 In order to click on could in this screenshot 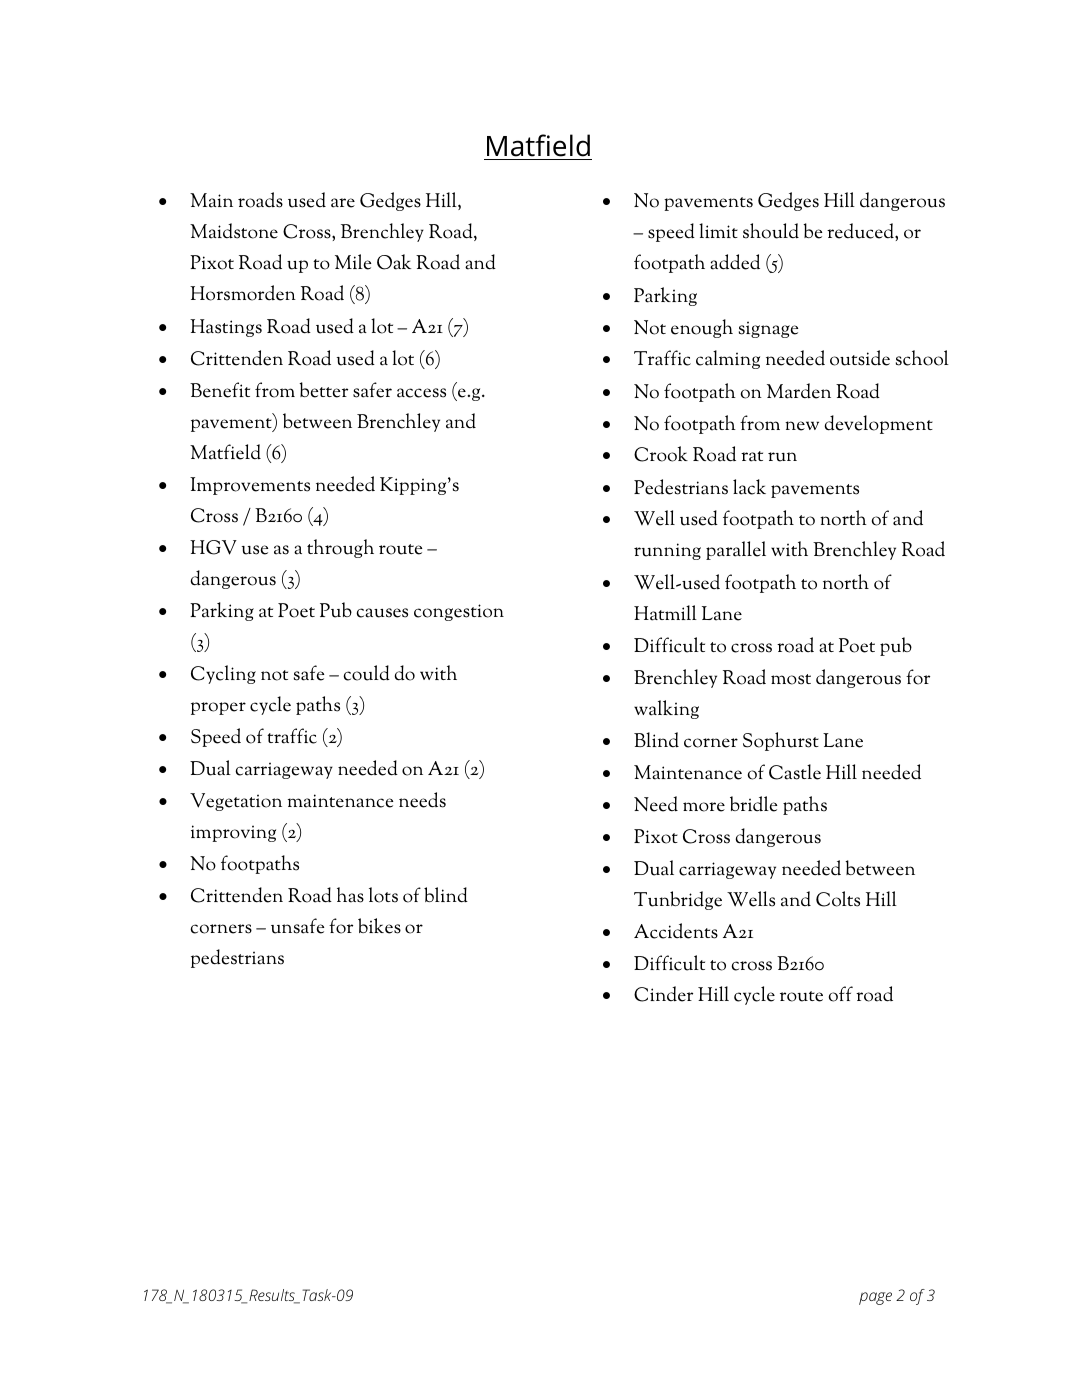, I will do `click(366, 673)`.
